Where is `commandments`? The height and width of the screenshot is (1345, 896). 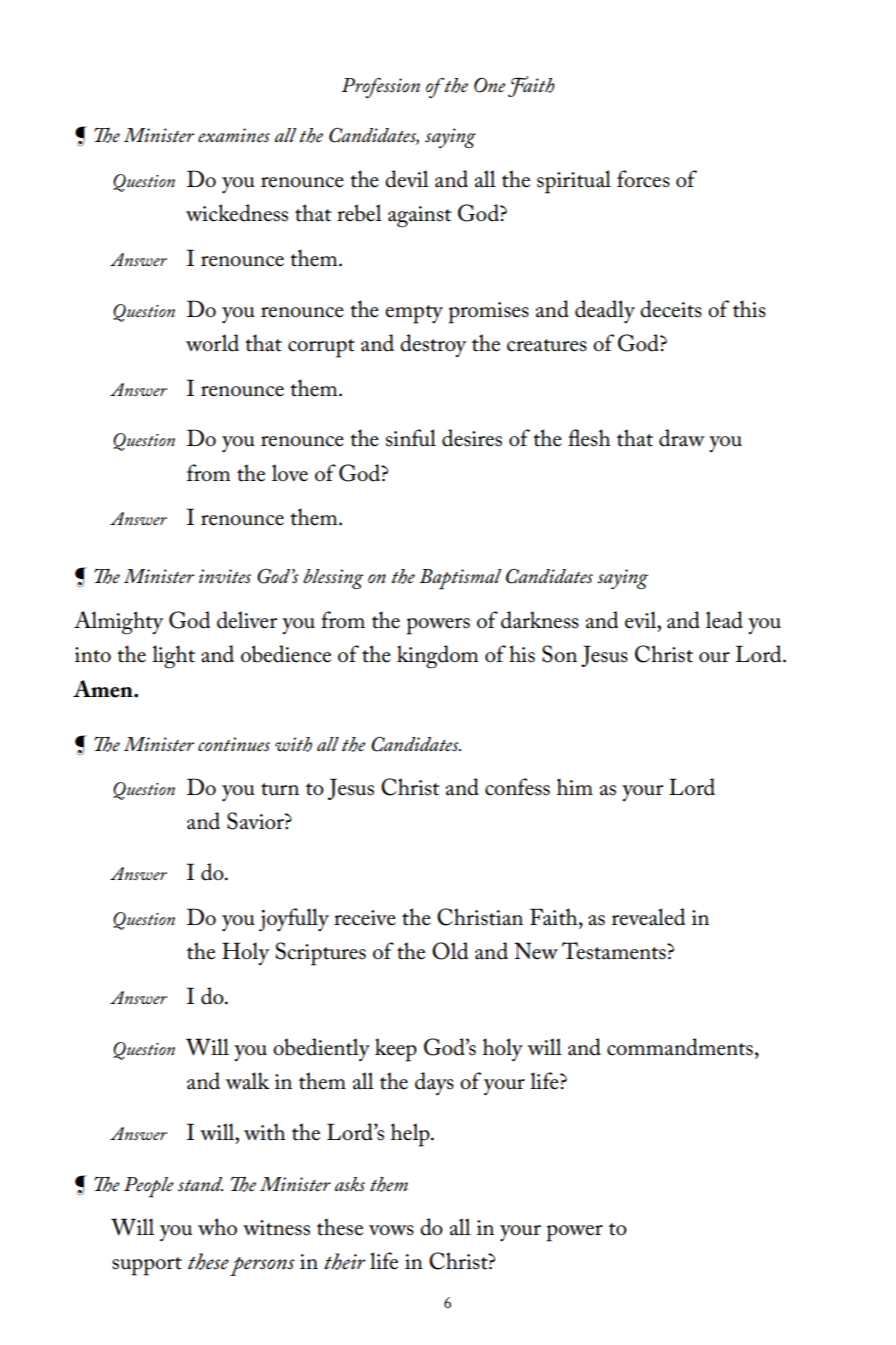 commandments is located at coordinates (680, 1047).
